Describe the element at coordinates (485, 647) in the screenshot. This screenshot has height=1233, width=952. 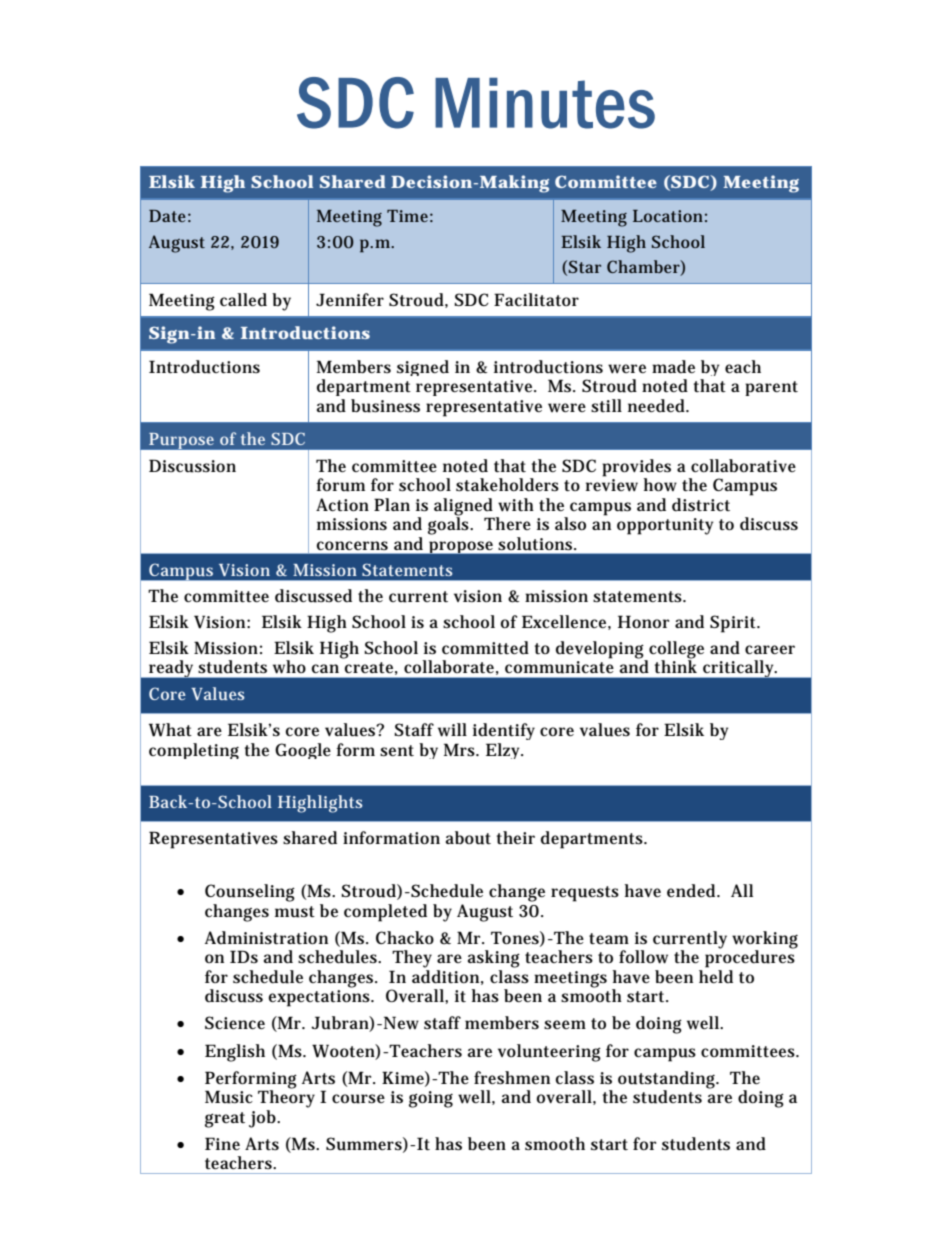
I see `committed` at that location.
